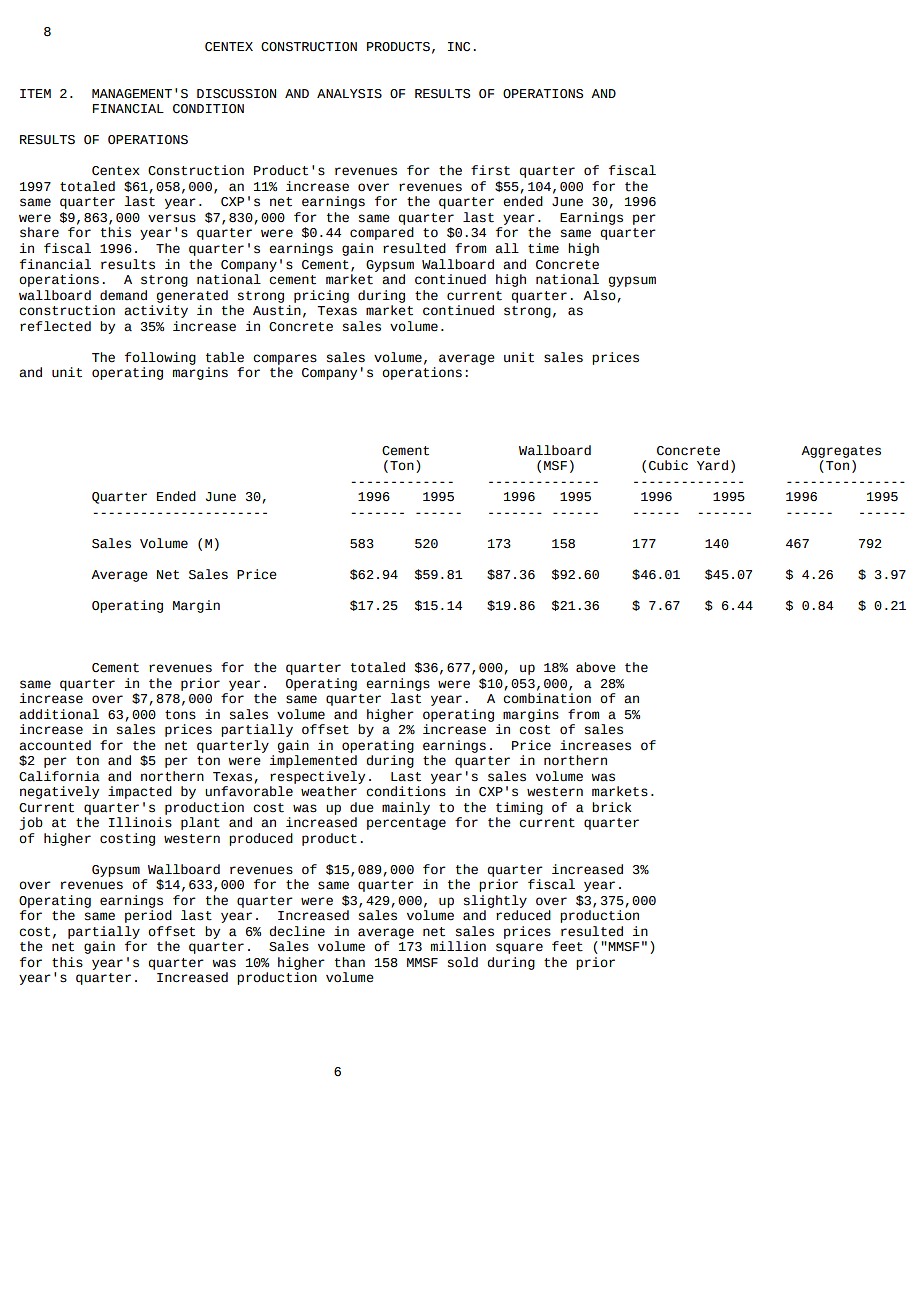 This screenshot has width=924, height=1308. I want to click on Cubic, so click(668, 465).
